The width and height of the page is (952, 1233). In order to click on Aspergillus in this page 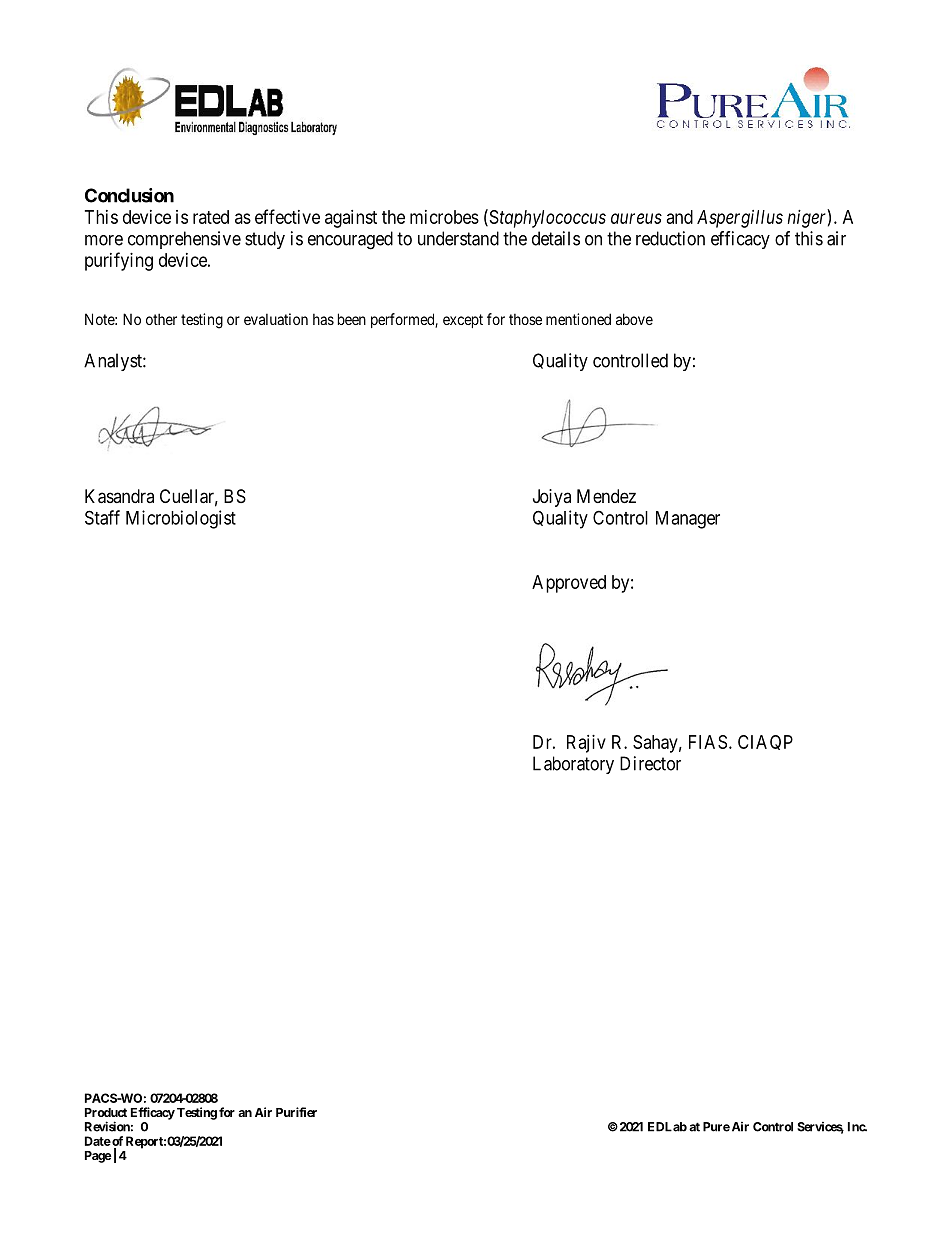, I will do `click(740, 219)`.
